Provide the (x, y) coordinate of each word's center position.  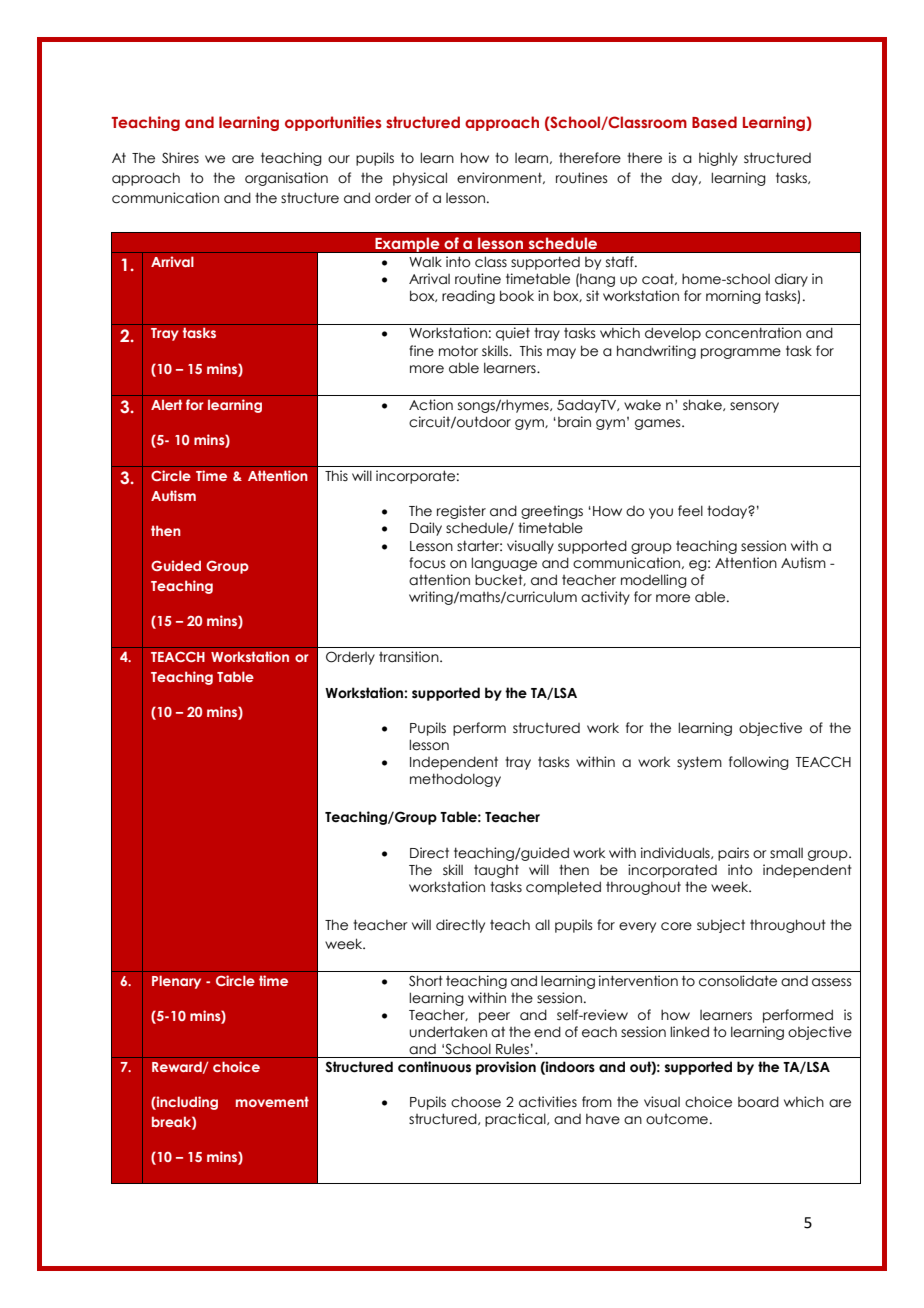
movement (272, 1101)
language (504, 564)
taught (496, 871)
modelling (654, 581)
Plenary (176, 982)
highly (718, 159)
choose (476, 1102)
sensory (754, 407)
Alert (166, 404)
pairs (733, 854)
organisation (286, 179)
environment (500, 178)
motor (458, 351)
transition (410, 657)
